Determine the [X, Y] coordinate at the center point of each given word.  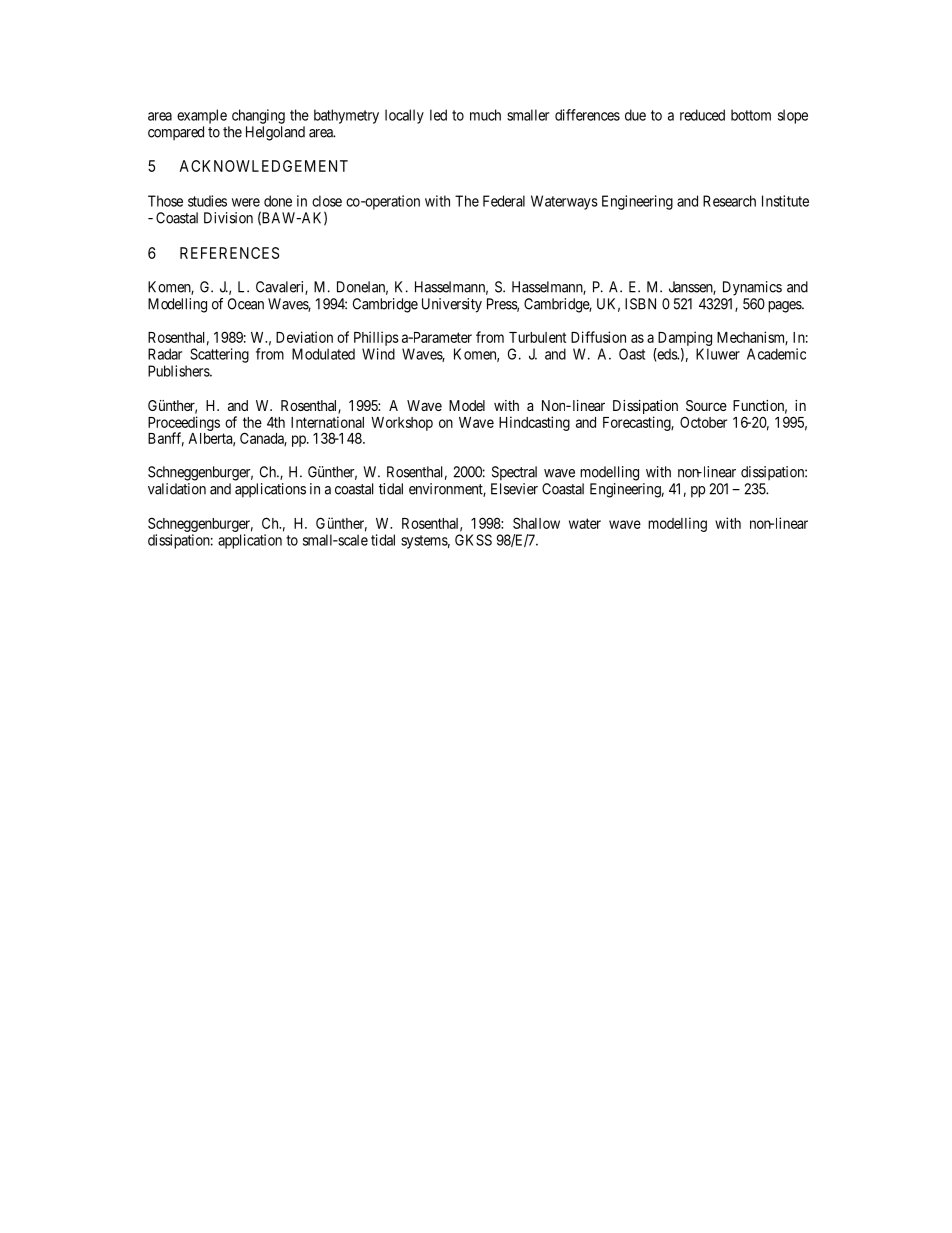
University [452, 305]
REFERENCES [229, 253]
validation [177, 489]
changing [258, 116]
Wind [378, 354]
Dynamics [752, 288]
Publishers [179, 371]
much [485, 115]
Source [706, 405]
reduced [702, 115]
